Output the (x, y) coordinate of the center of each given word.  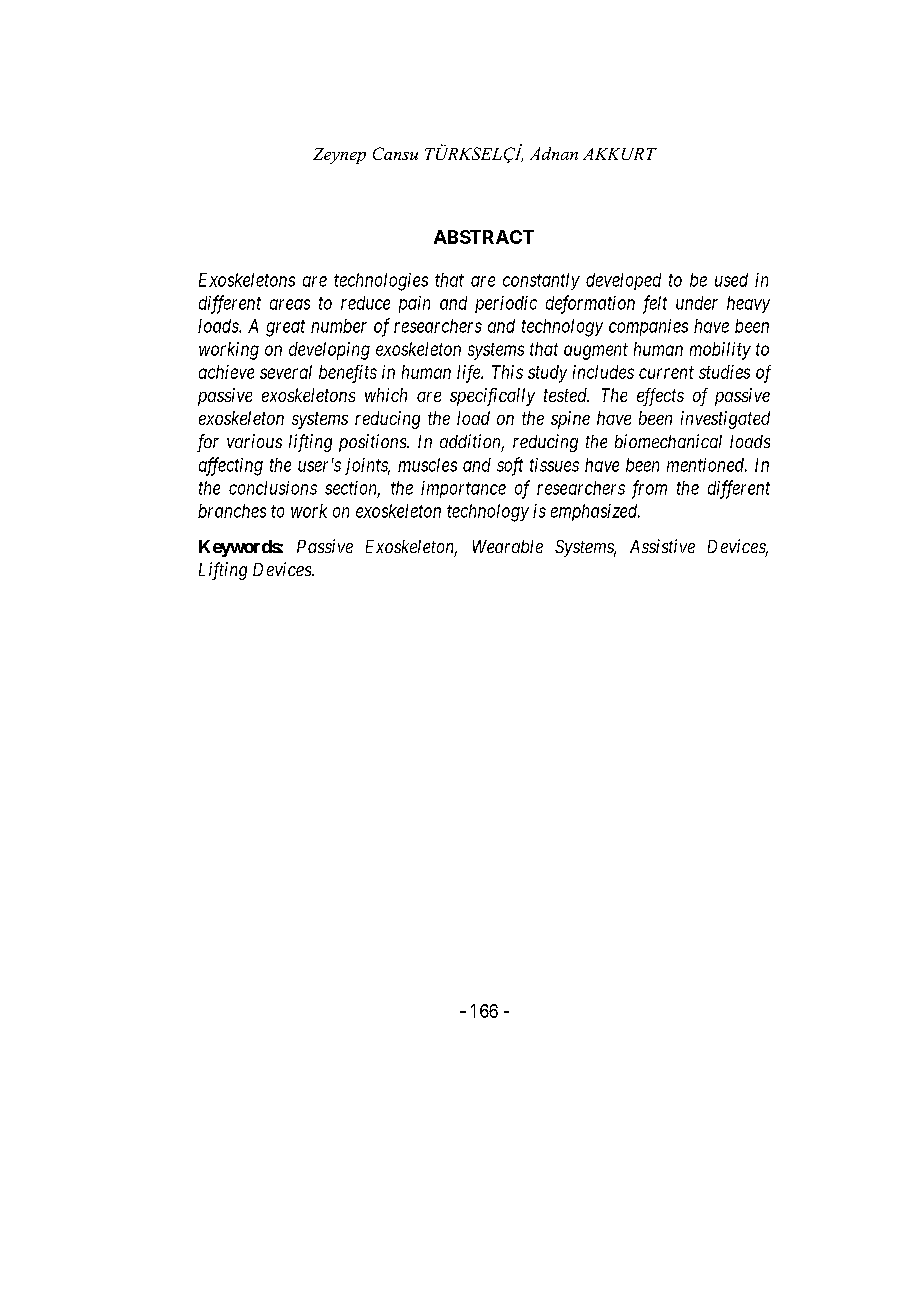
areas (290, 304)
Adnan (554, 153)
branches (232, 511)
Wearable (508, 546)
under (697, 303)
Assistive (662, 546)
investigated (725, 420)
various (254, 441)
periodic (506, 304)
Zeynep (339, 156)
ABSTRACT (484, 237)
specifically (492, 397)
